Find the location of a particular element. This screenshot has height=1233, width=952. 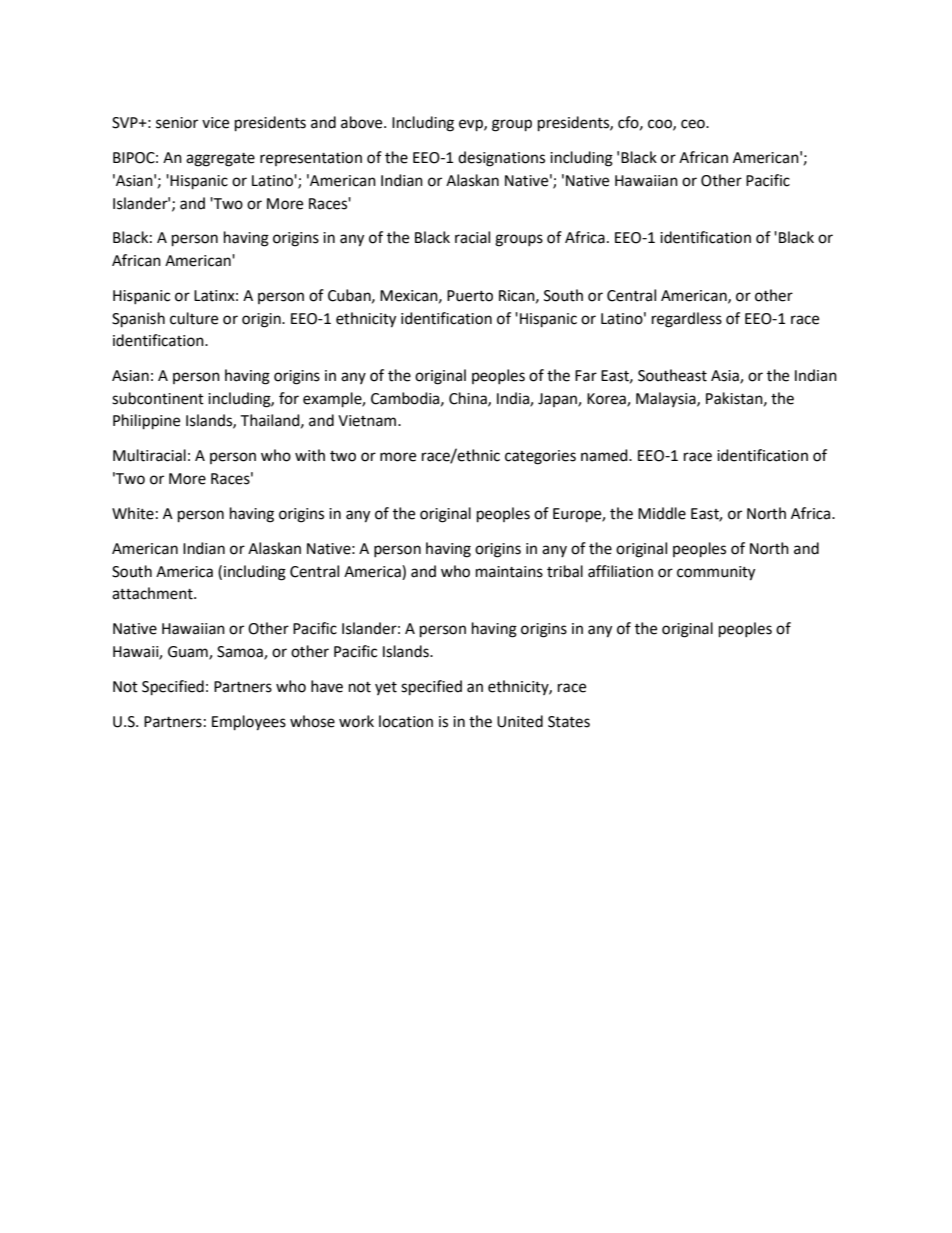

regardless is located at coordinates (687, 320).
